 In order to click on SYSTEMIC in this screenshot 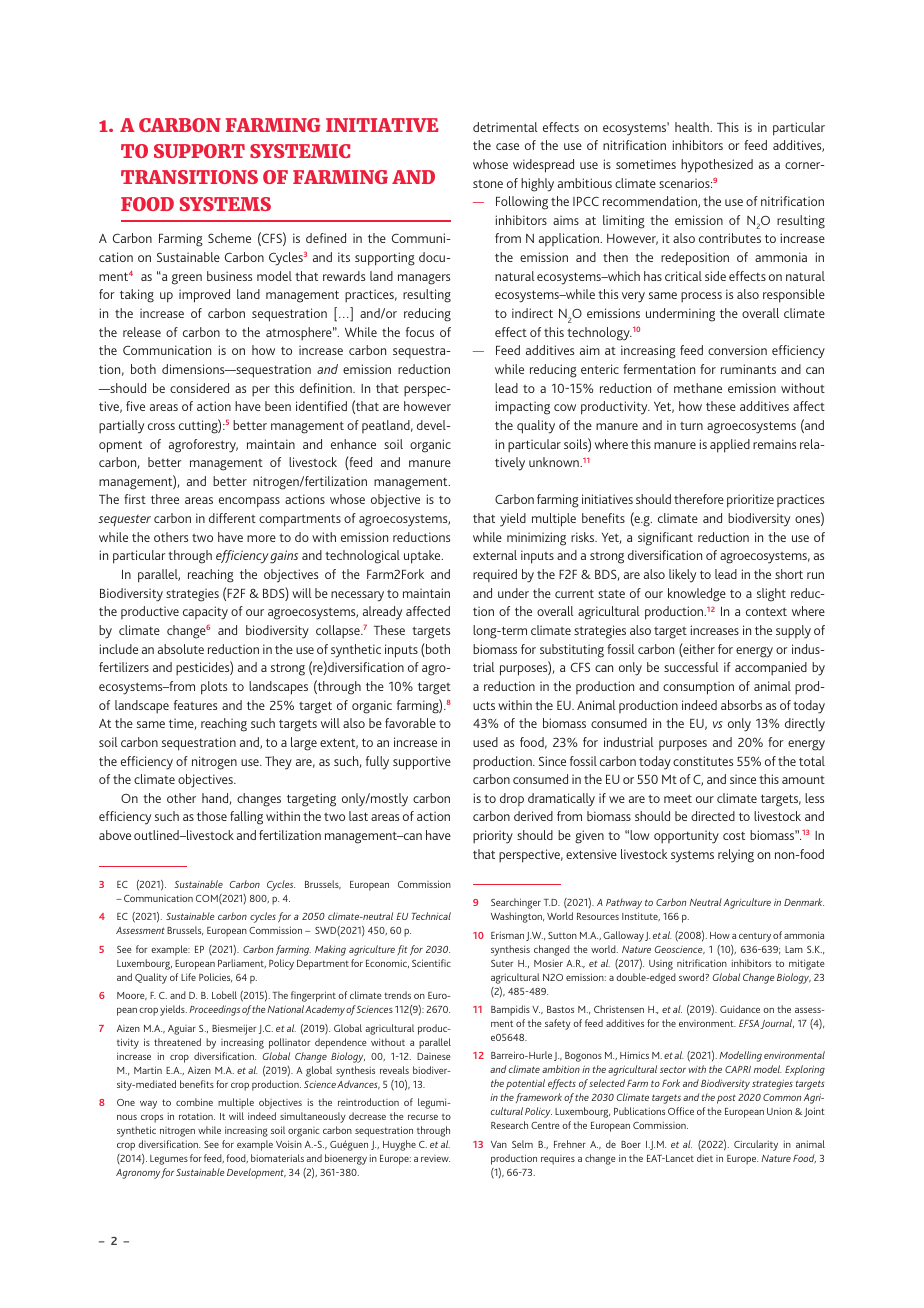, I will do `click(300, 151)`.
